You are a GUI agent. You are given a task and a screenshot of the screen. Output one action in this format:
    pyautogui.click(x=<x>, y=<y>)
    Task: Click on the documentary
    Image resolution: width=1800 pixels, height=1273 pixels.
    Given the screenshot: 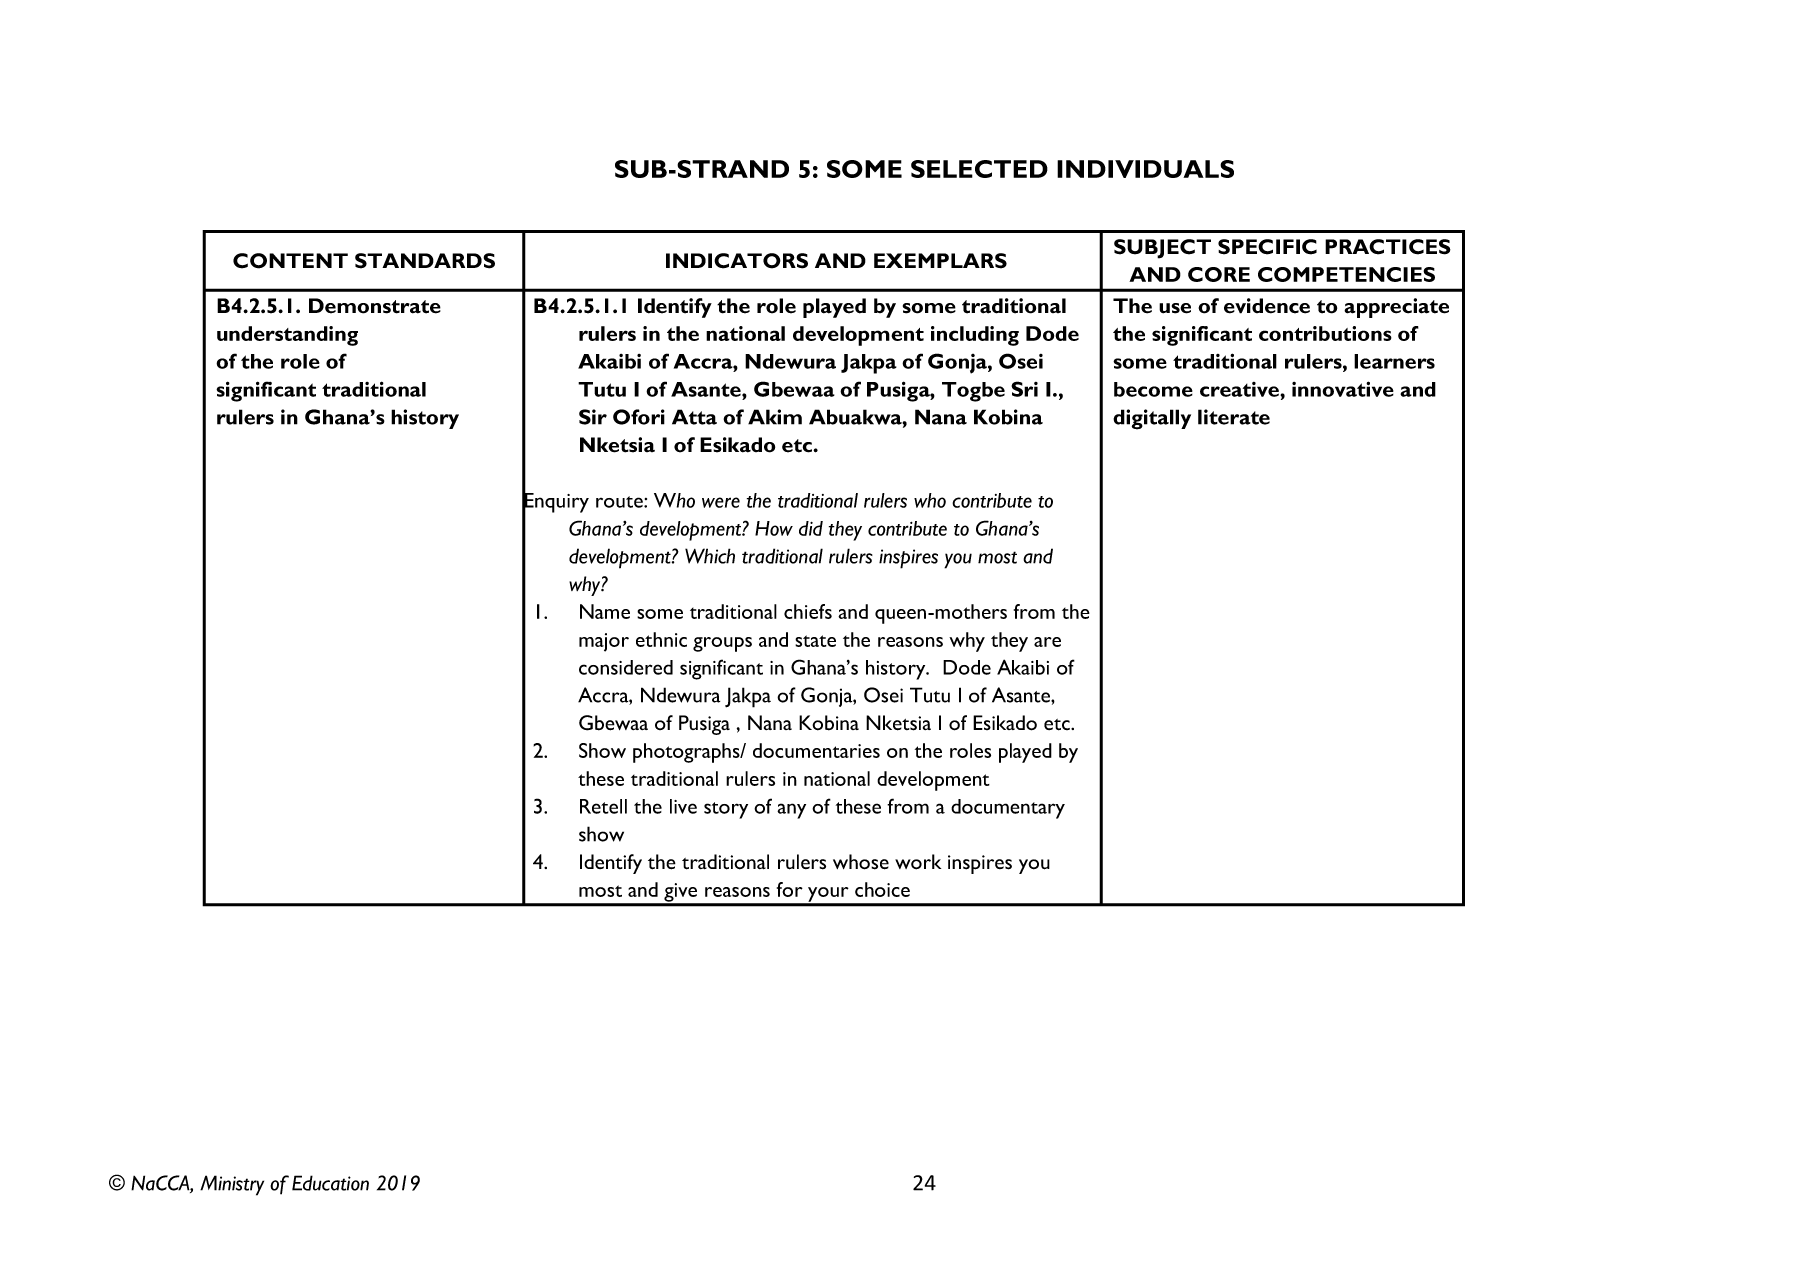 What is the action you would take?
    pyautogui.click(x=1008, y=809)
